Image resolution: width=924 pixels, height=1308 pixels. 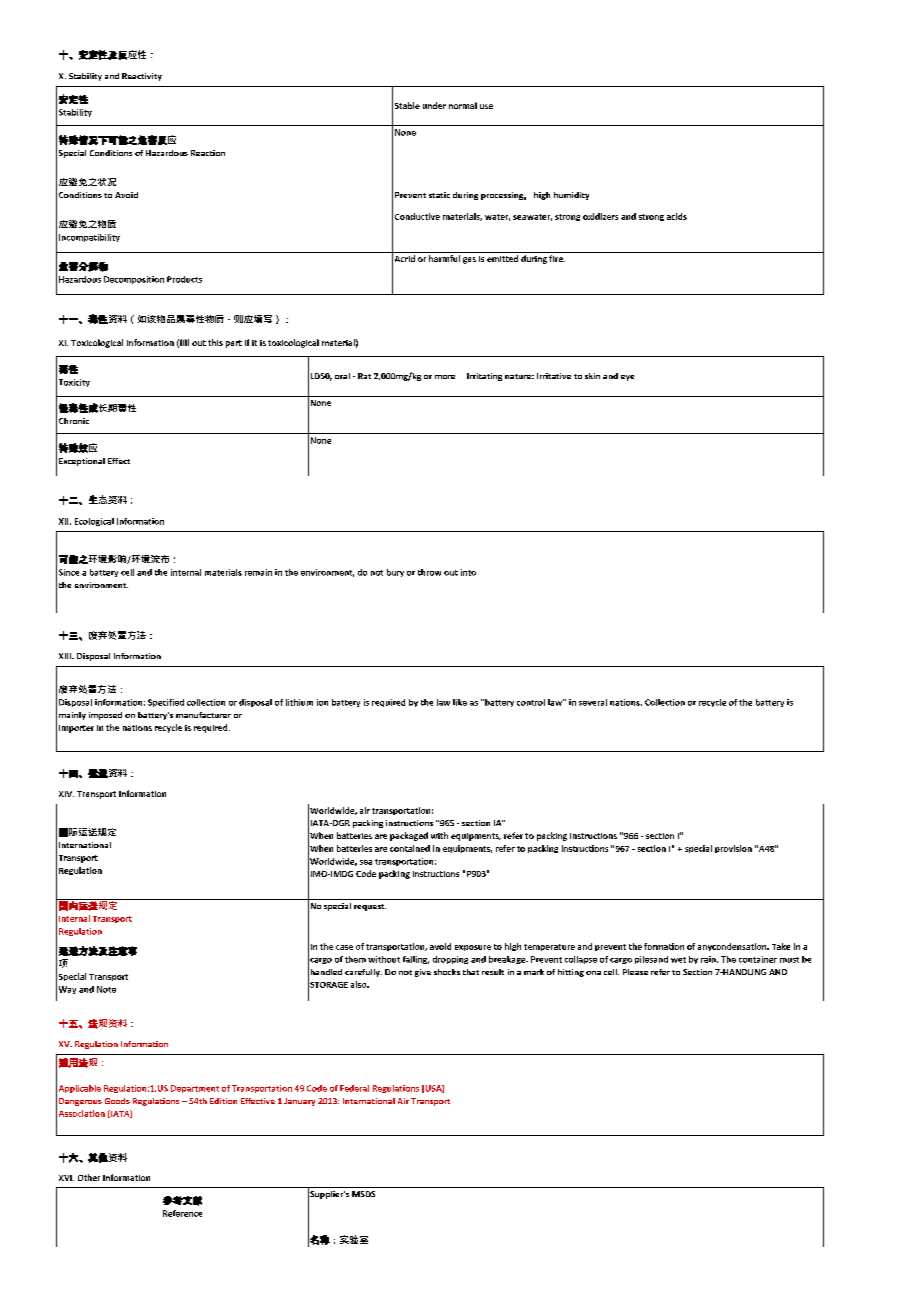 I want to click on several, so click(x=593, y=702).
